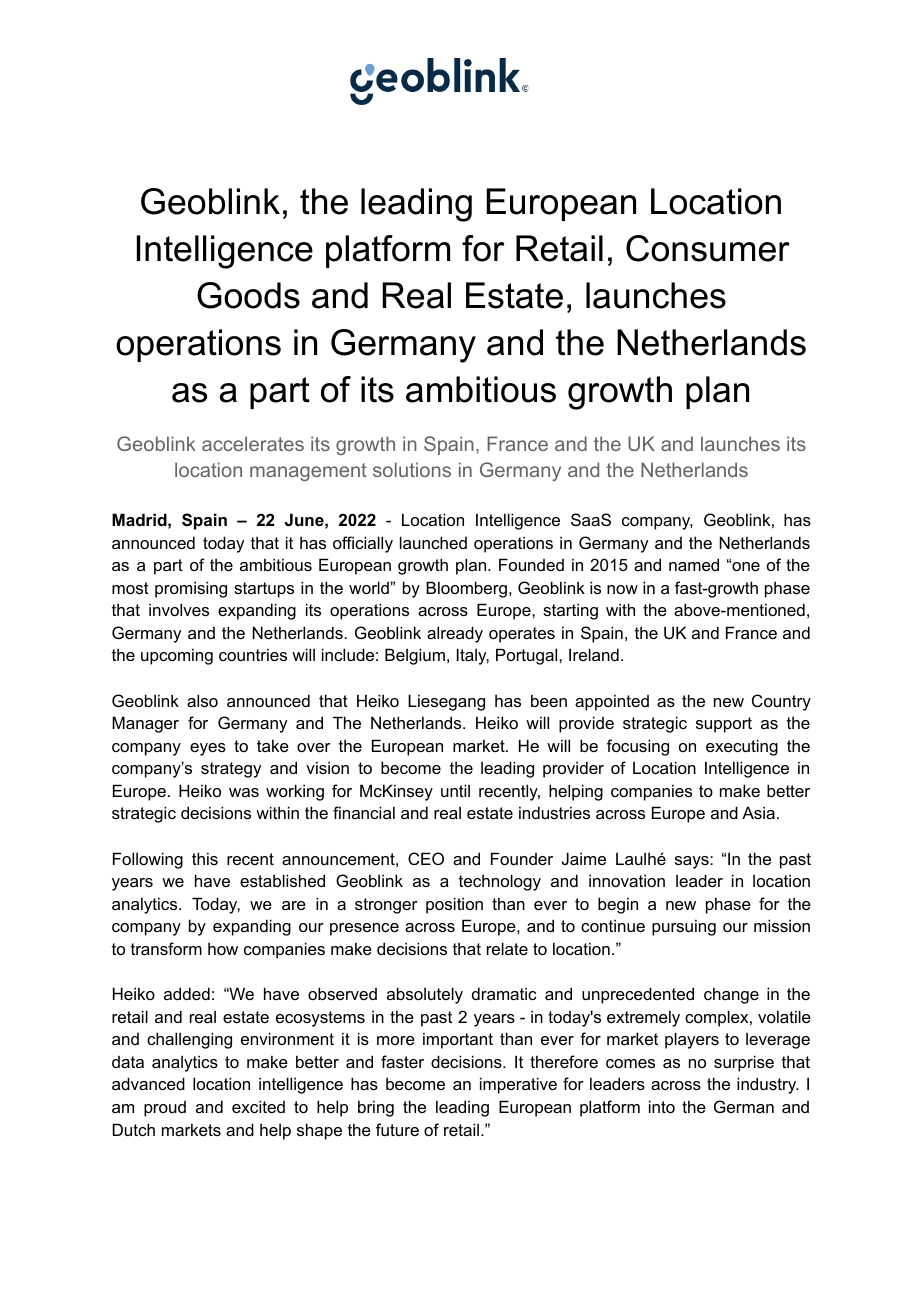  Describe the element at coordinates (694, 564) in the image. I see `named` at that location.
